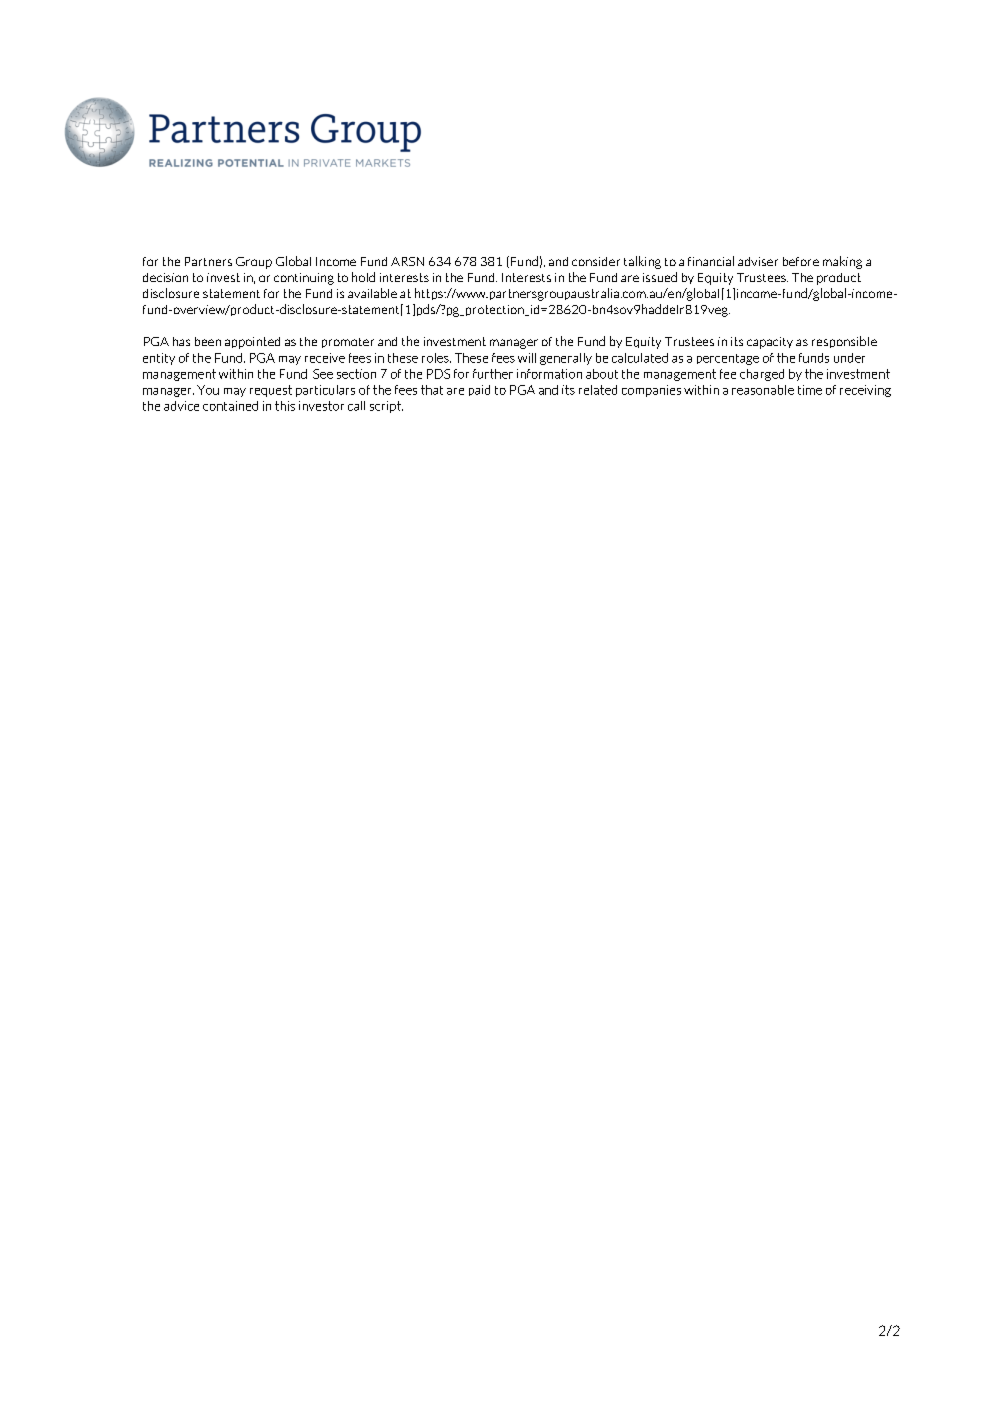  What do you see at coordinates (479, 390) in the page?
I see `paid` at bounding box center [479, 390].
